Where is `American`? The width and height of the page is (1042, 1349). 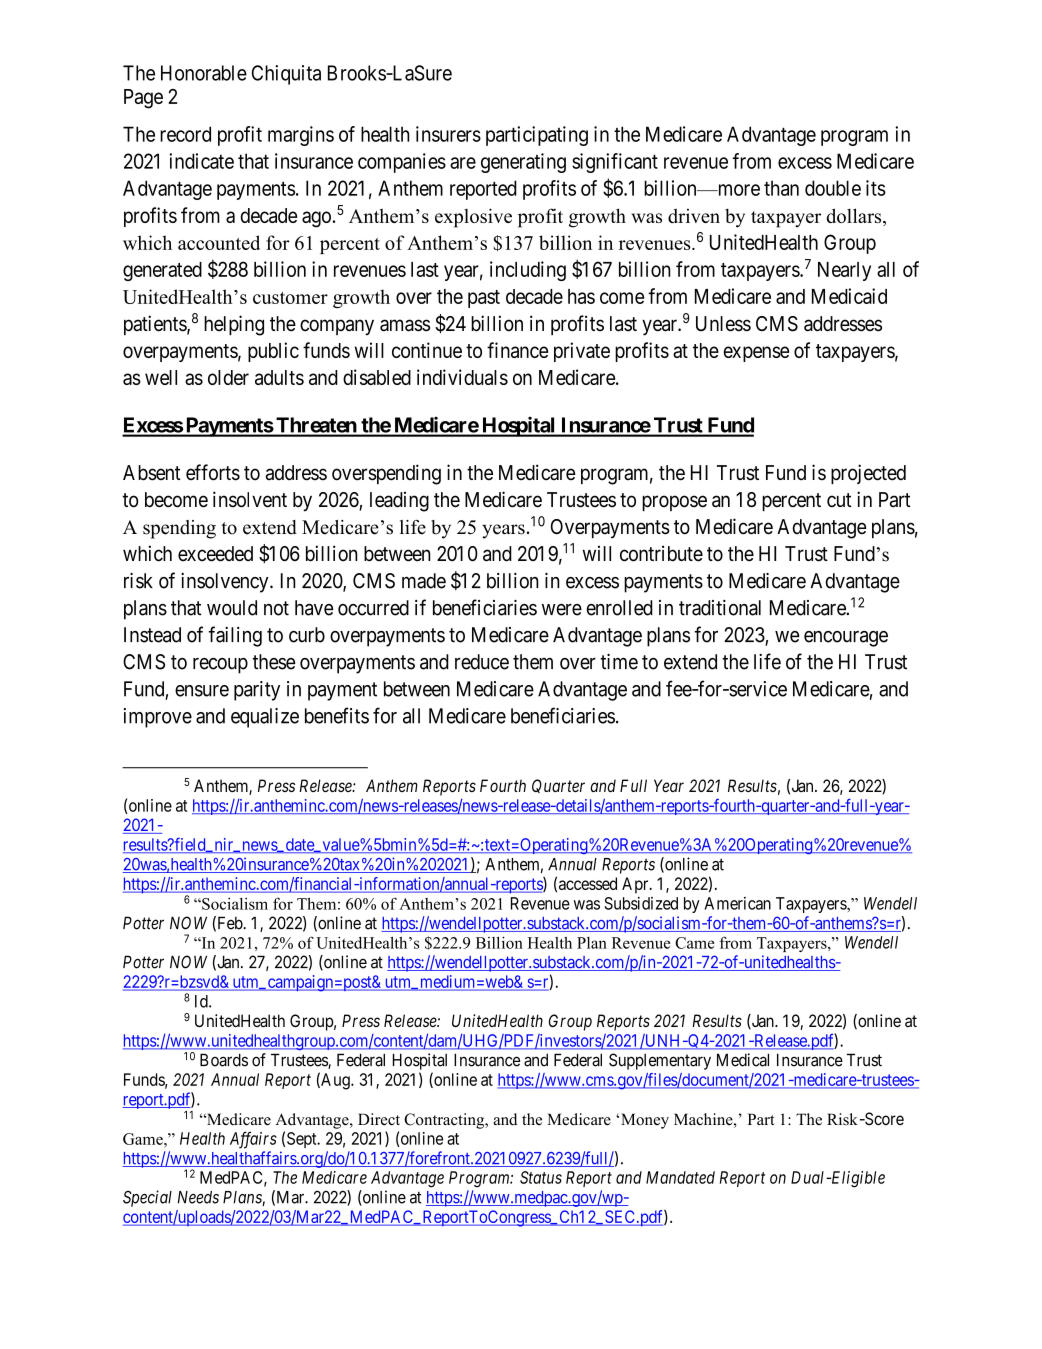 American is located at coordinates (737, 903).
